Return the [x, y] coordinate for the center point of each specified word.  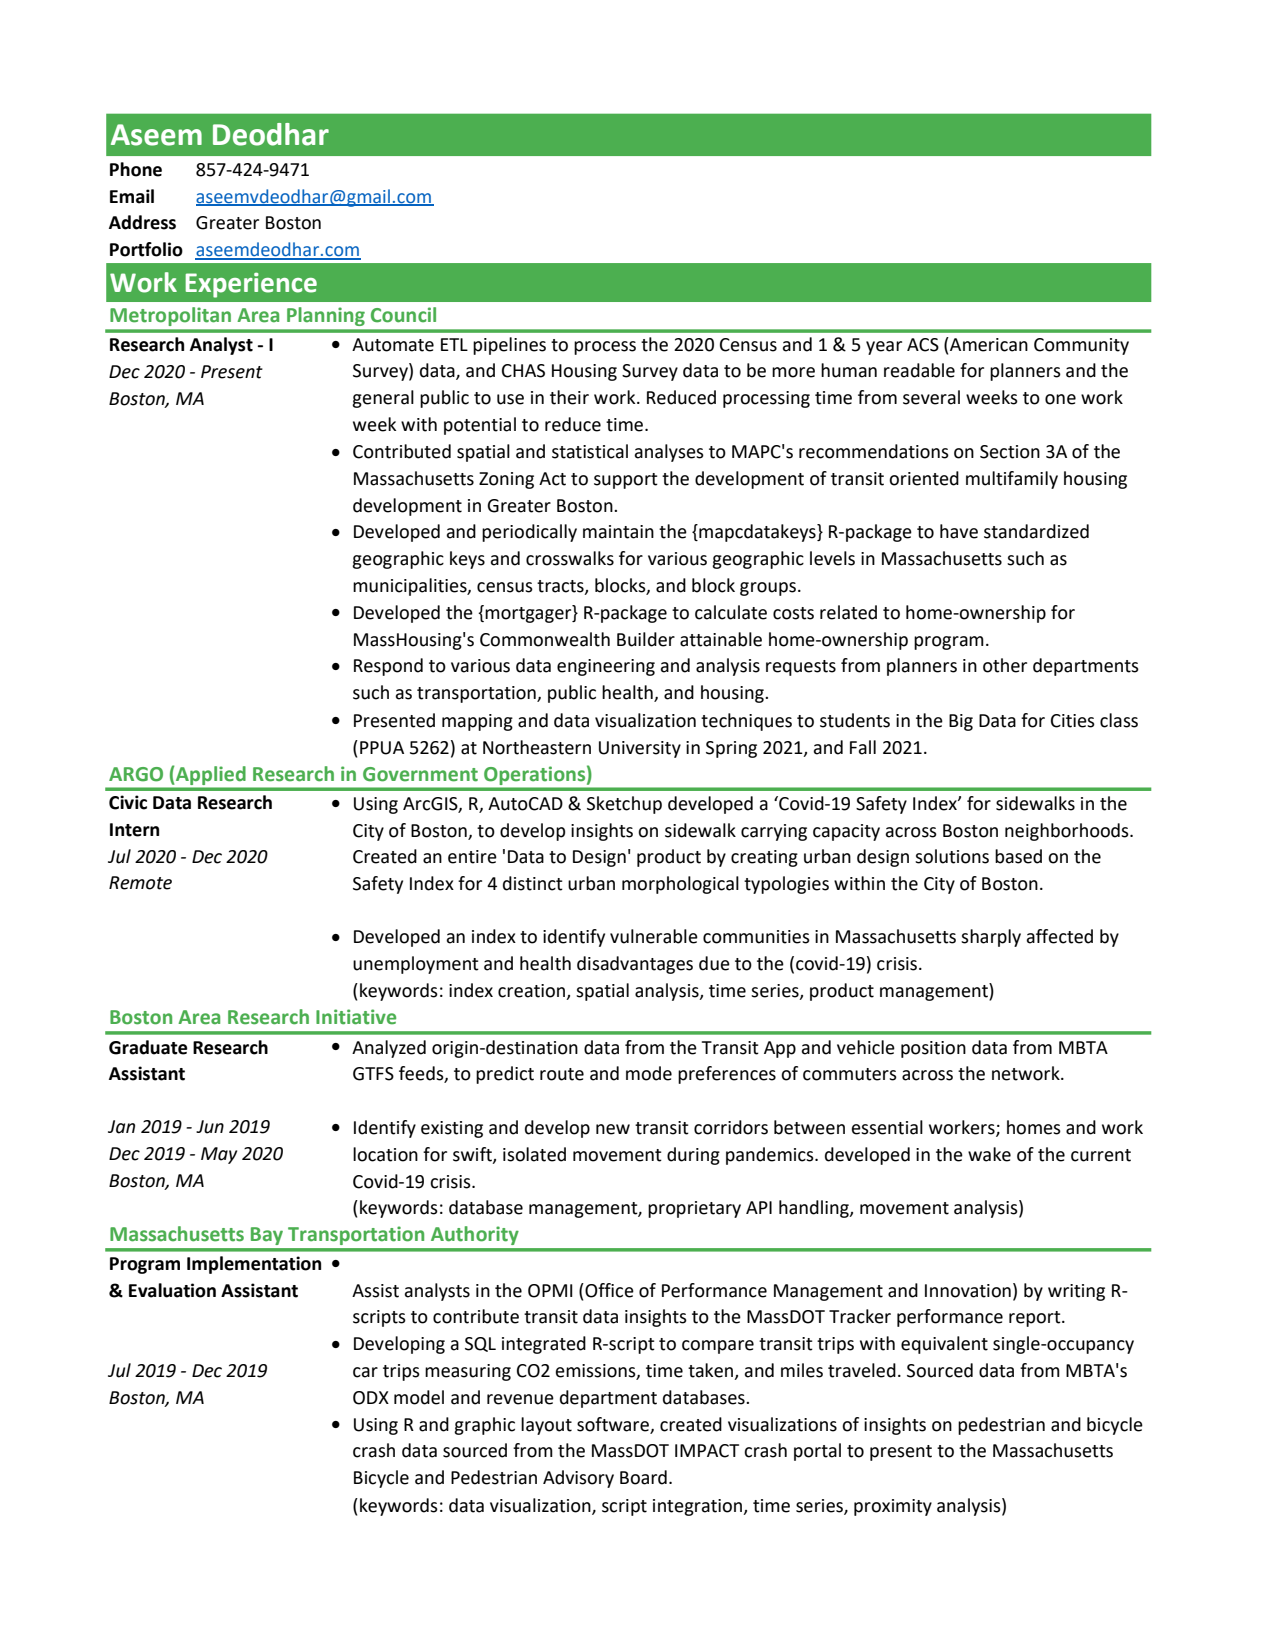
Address [142, 222]
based [1018, 856]
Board [643, 1477]
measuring [468, 1372]
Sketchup [624, 805]
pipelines [509, 346]
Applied [210, 775]
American [988, 344]
